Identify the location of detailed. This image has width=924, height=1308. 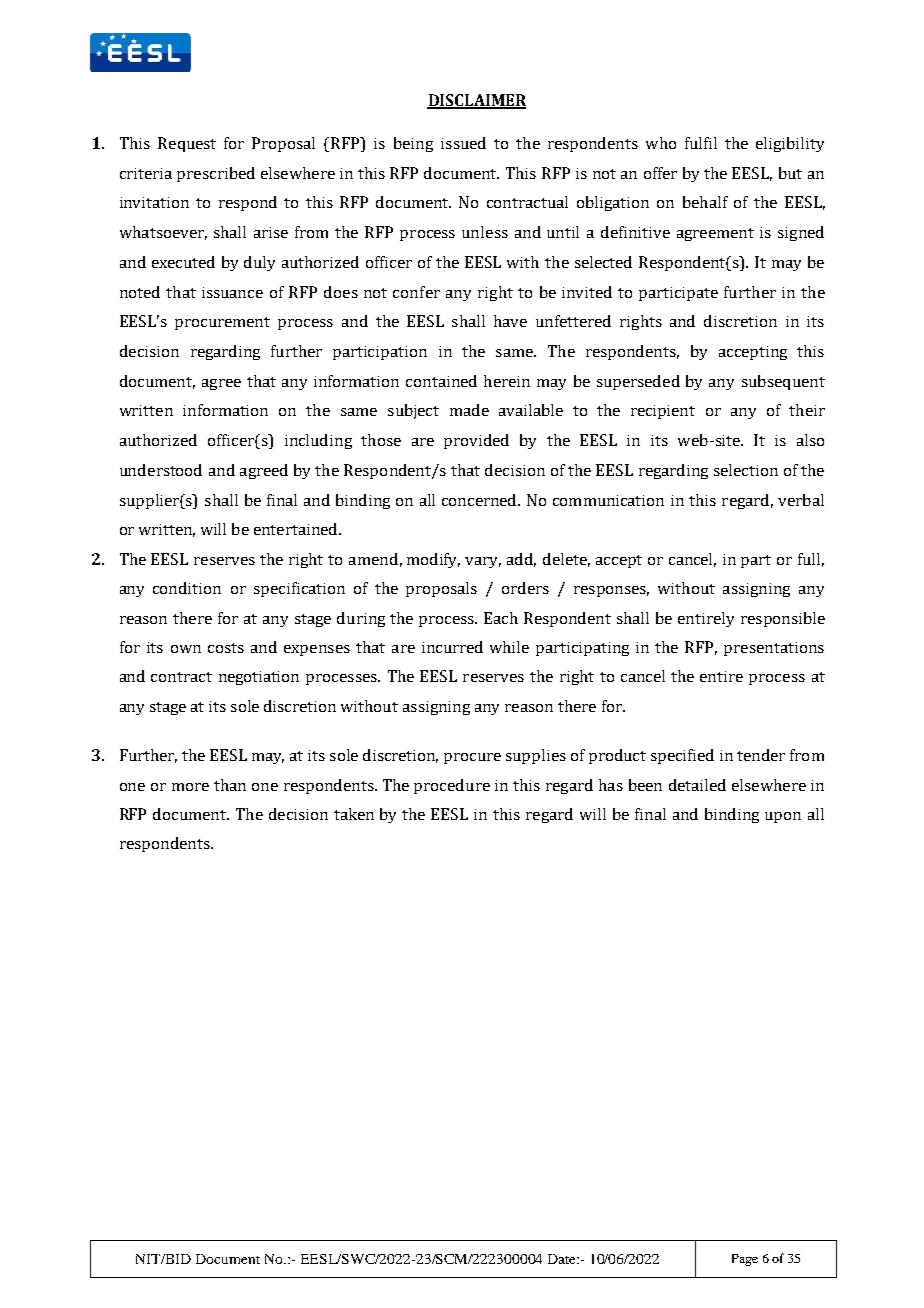
(697, 785).
